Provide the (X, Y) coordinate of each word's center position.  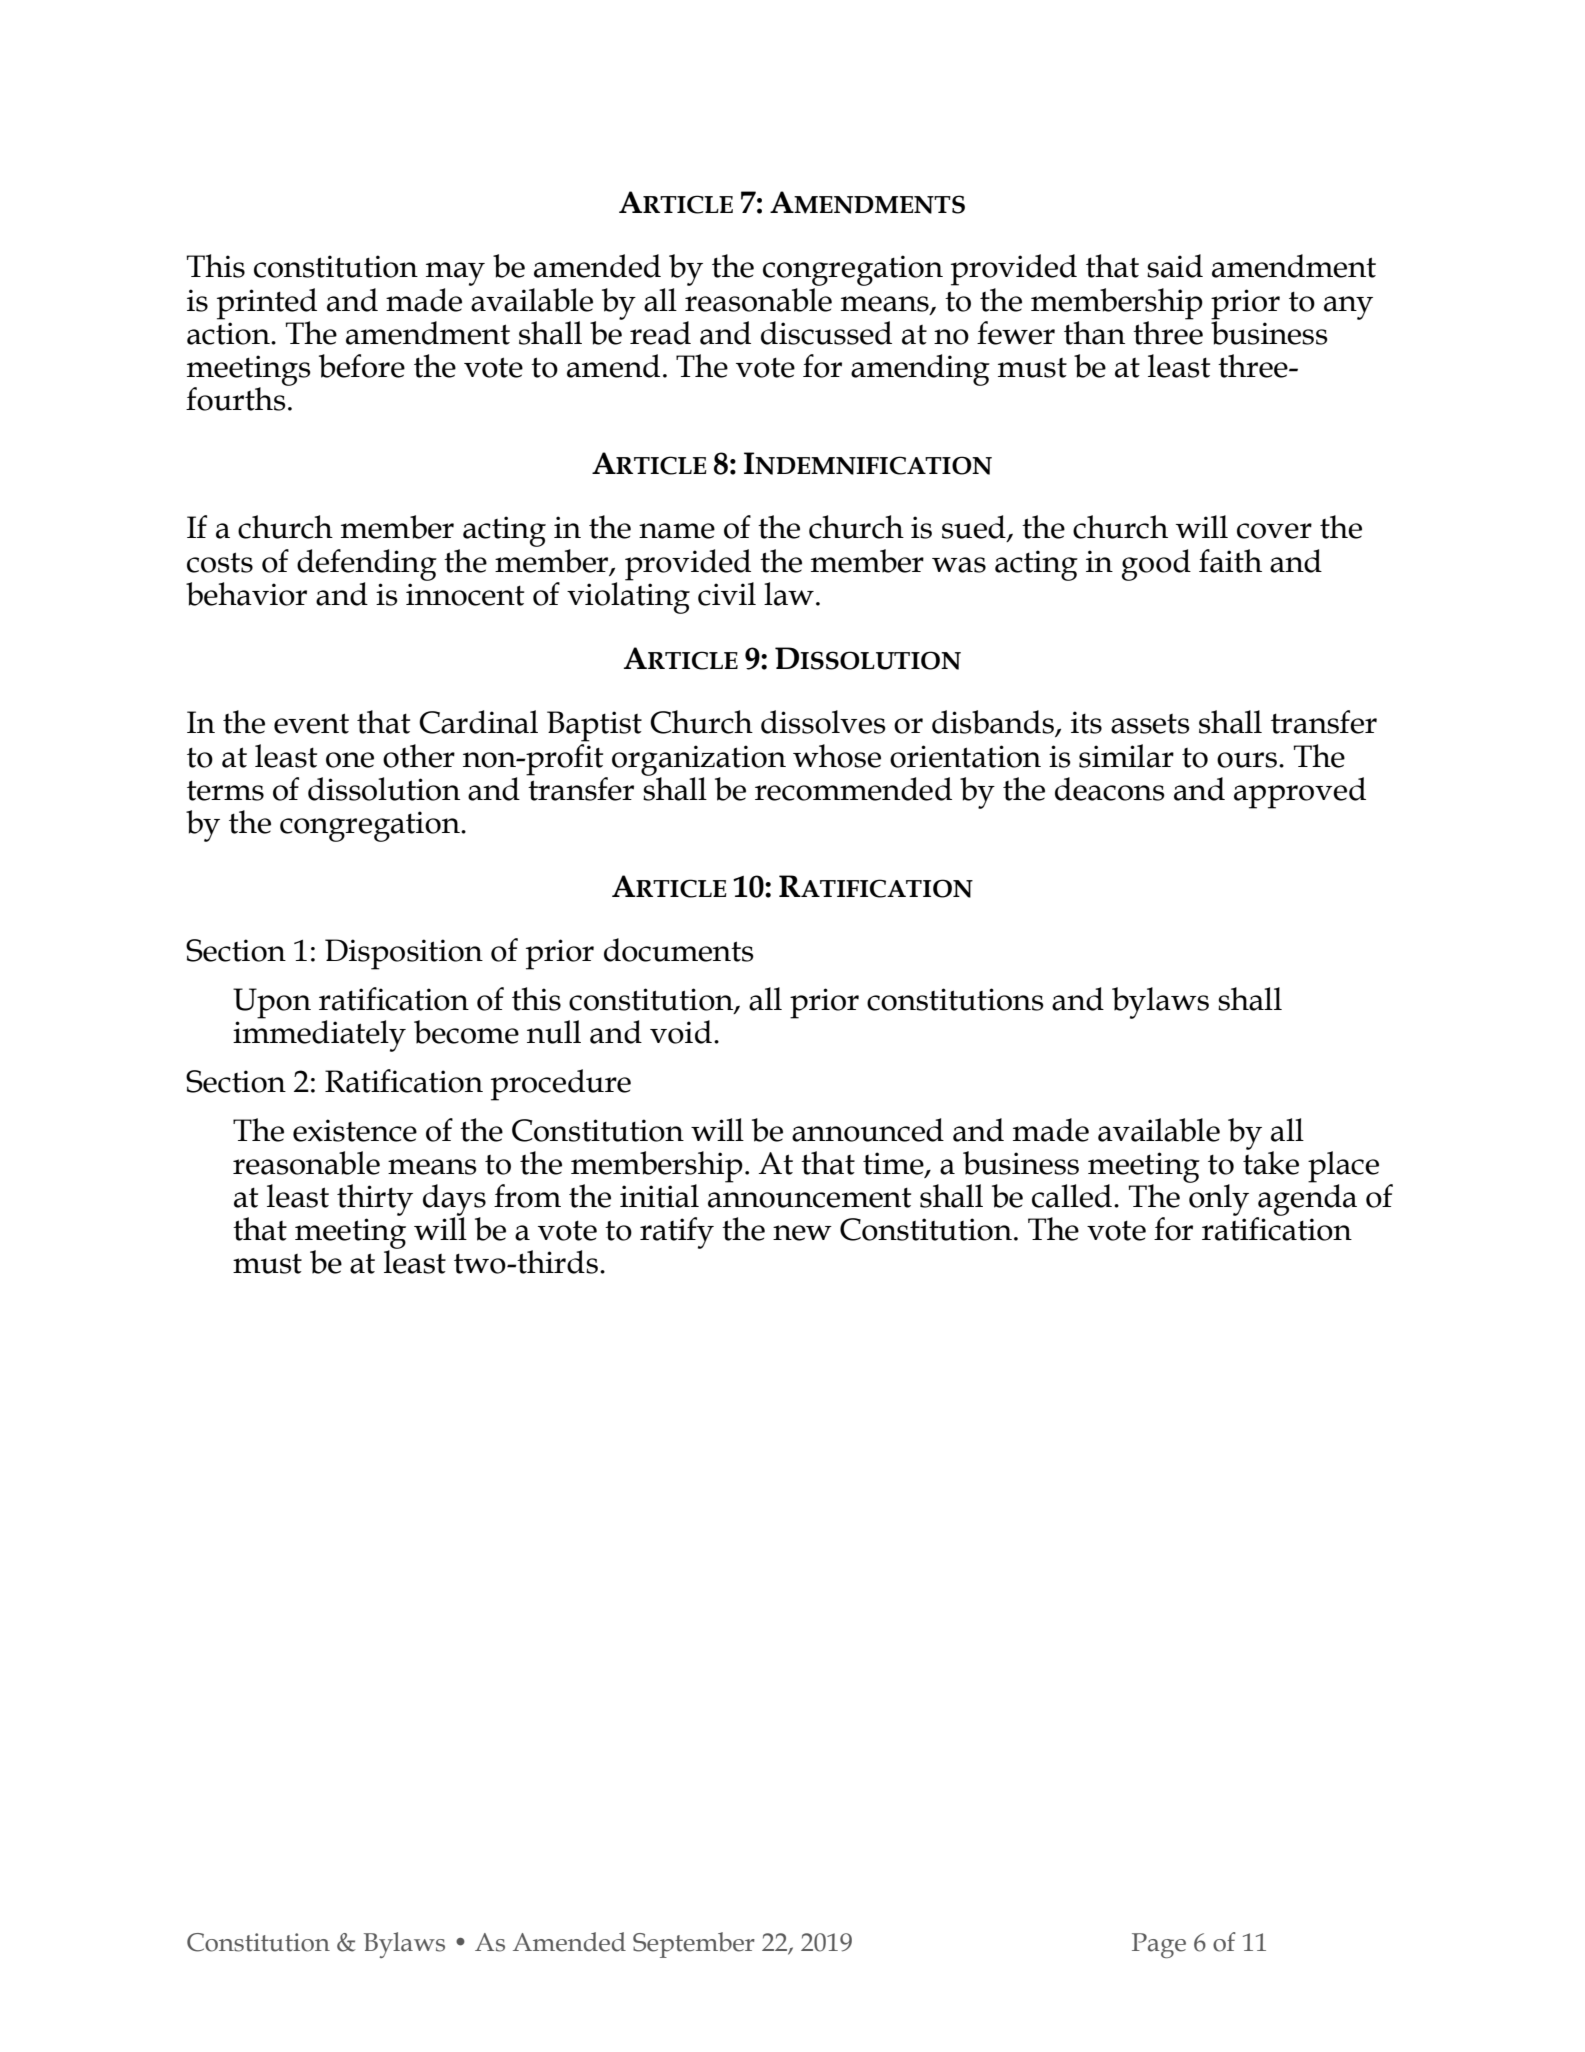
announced (868, 1130)
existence (355, 1130)
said (1175, 266)
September (694, 1945)
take (1271, 1162)
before (362, 366)
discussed (826, 333)
